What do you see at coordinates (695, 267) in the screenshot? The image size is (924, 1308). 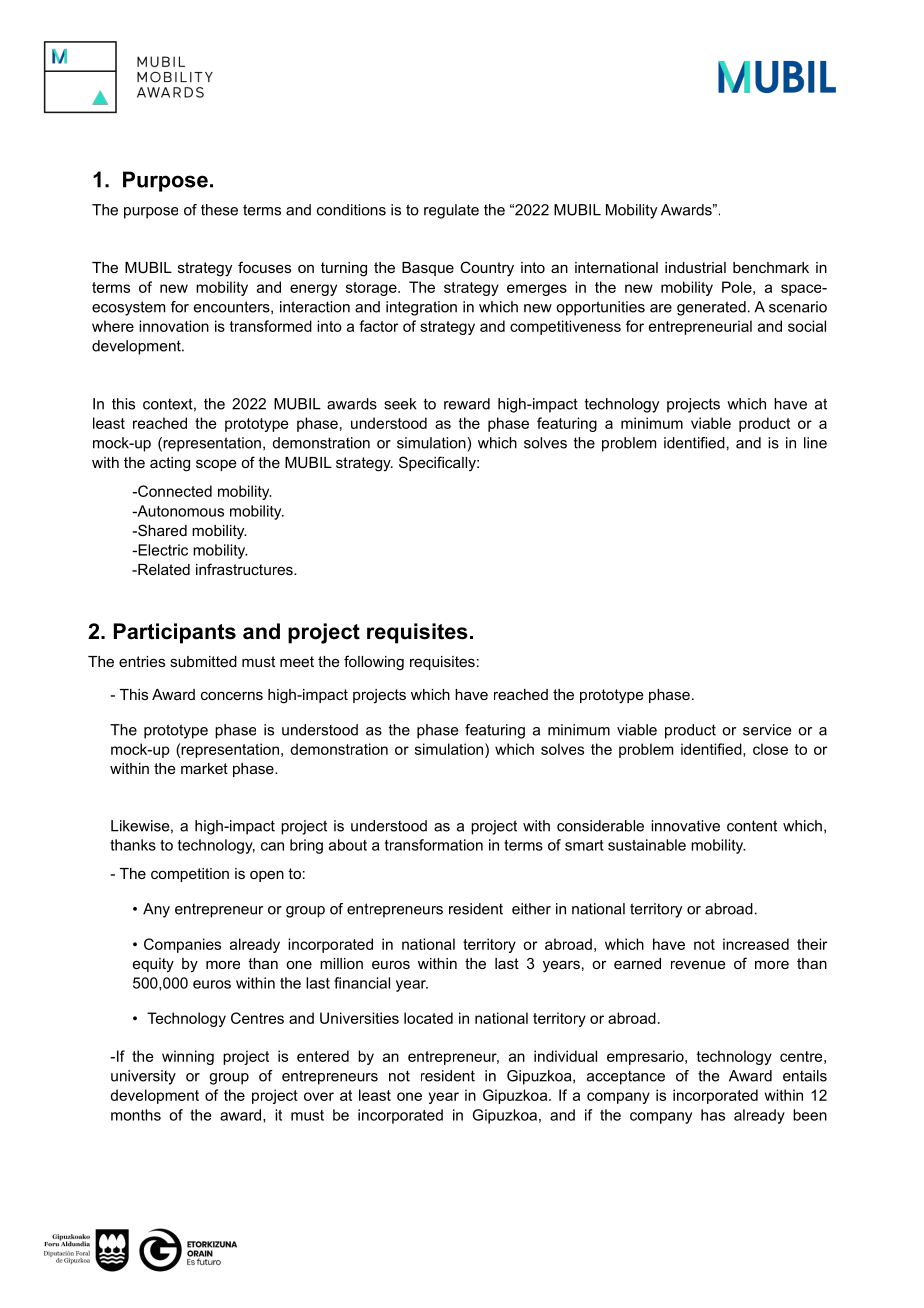 I see `industrial` at bounding box center [695, 267].
